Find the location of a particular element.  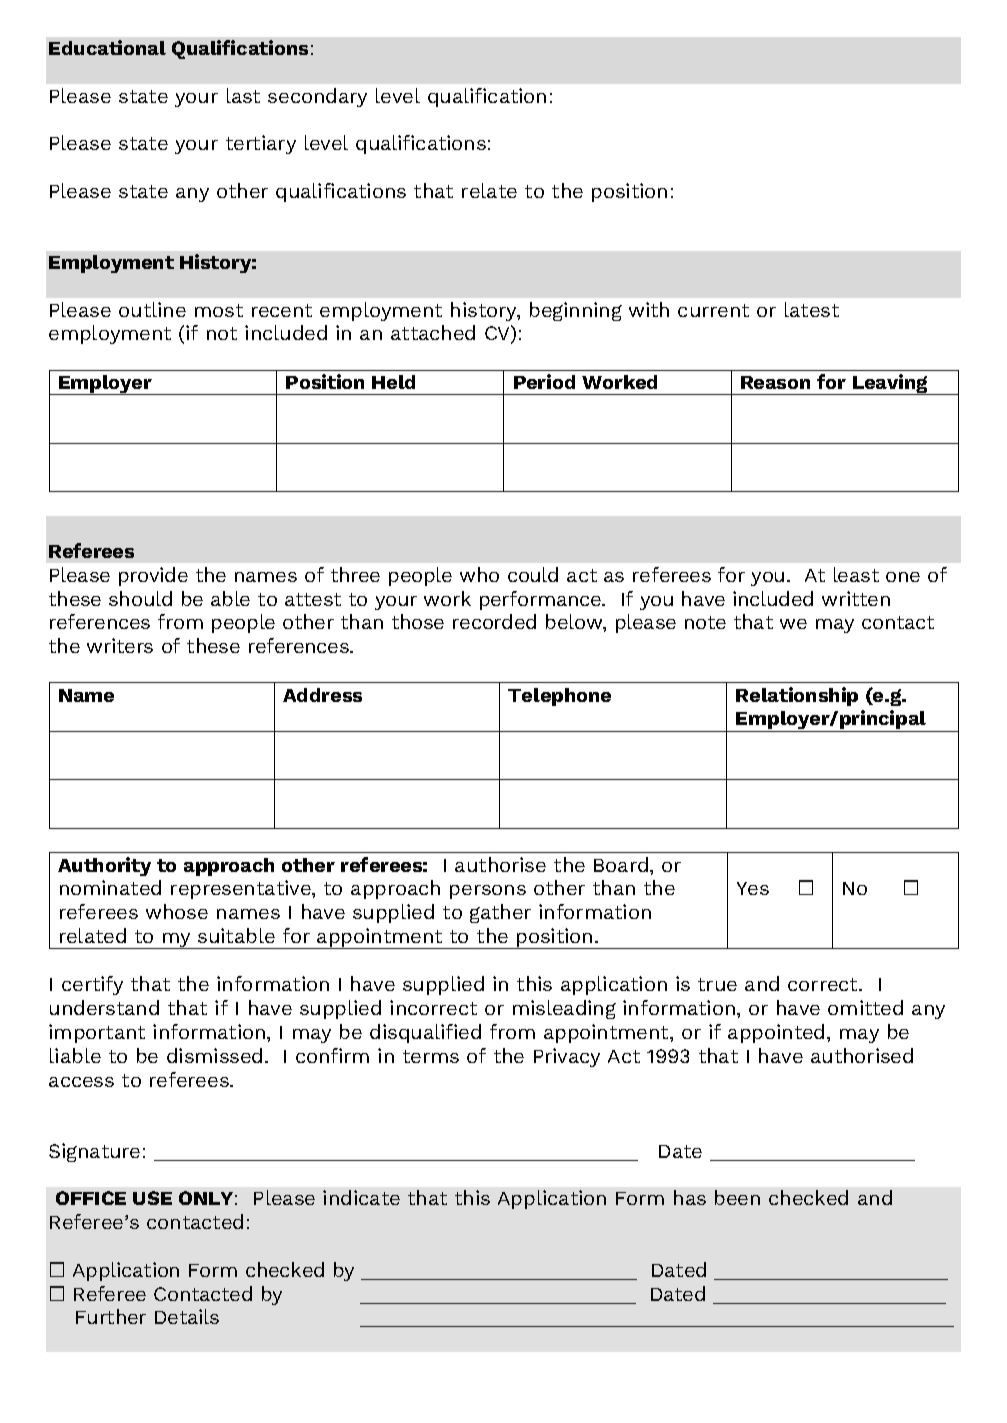

last is located at coordinates (243, 95).
